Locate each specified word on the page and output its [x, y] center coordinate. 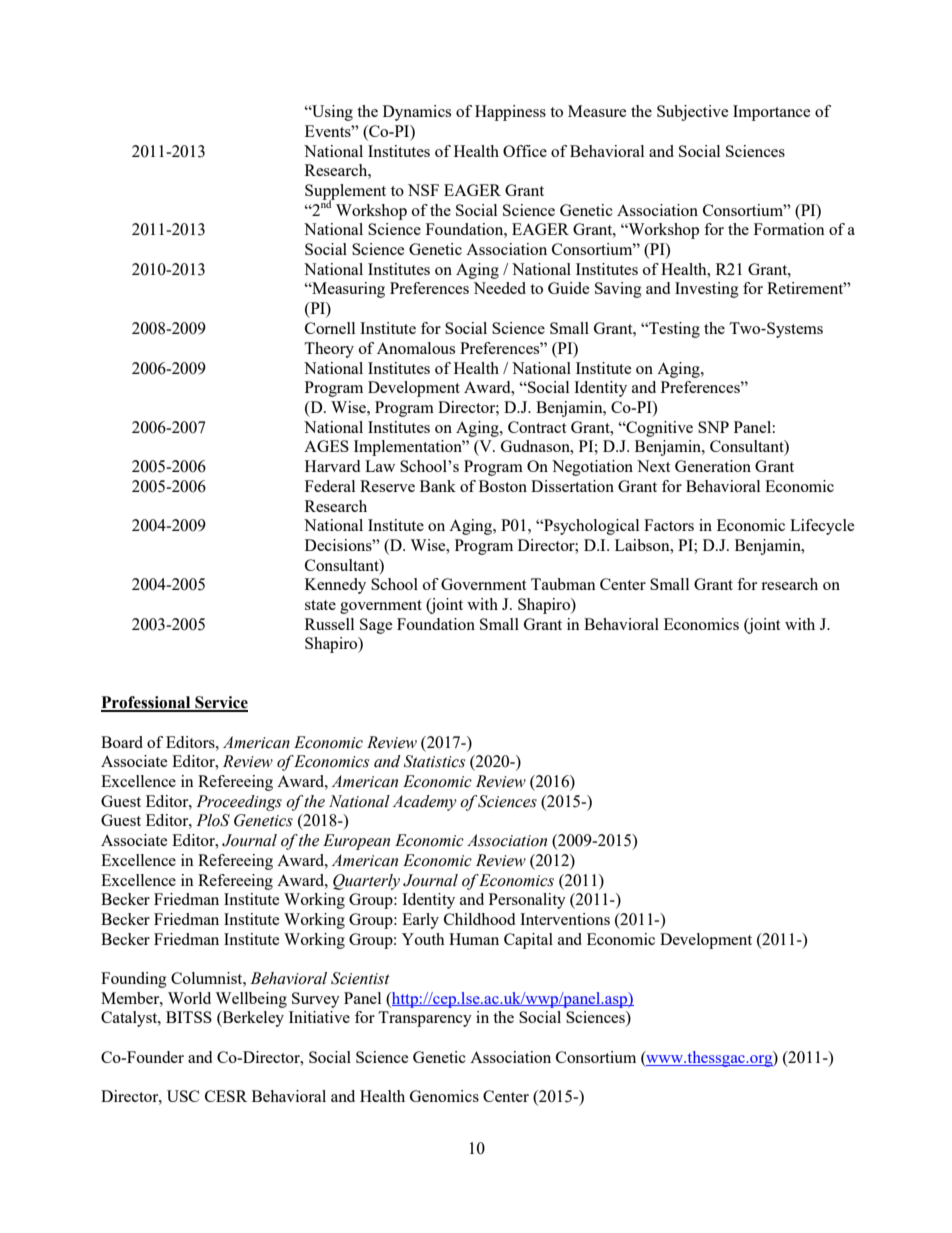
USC [183, 1096]
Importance [772, 113]
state [320, 605]
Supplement [345, 193]
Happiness [510, 113]
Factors [669, 525]
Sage [376, 626]
